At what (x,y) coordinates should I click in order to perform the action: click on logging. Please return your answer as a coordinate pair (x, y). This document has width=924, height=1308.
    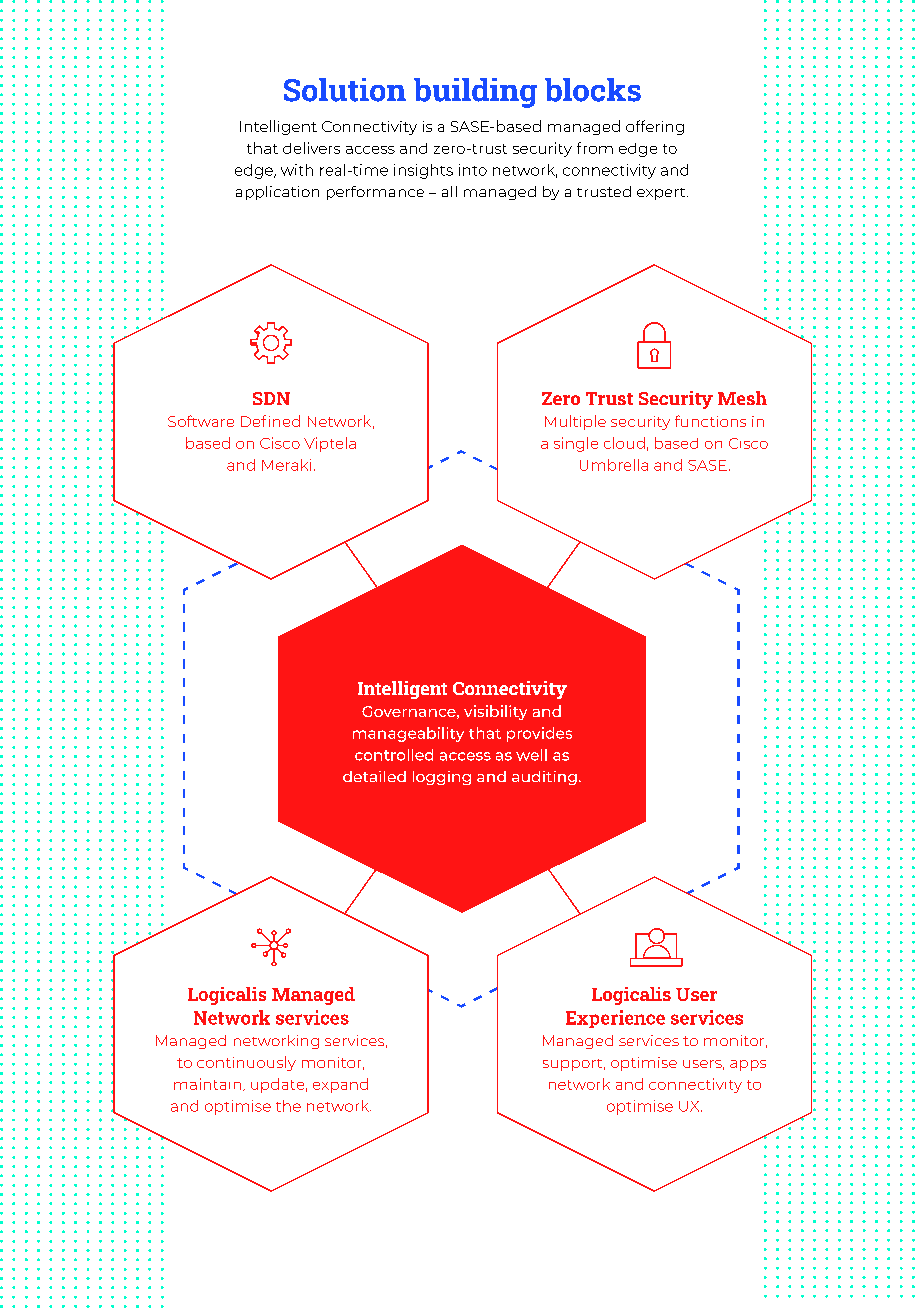
    Looking at the image, I should click on (442, 778).
